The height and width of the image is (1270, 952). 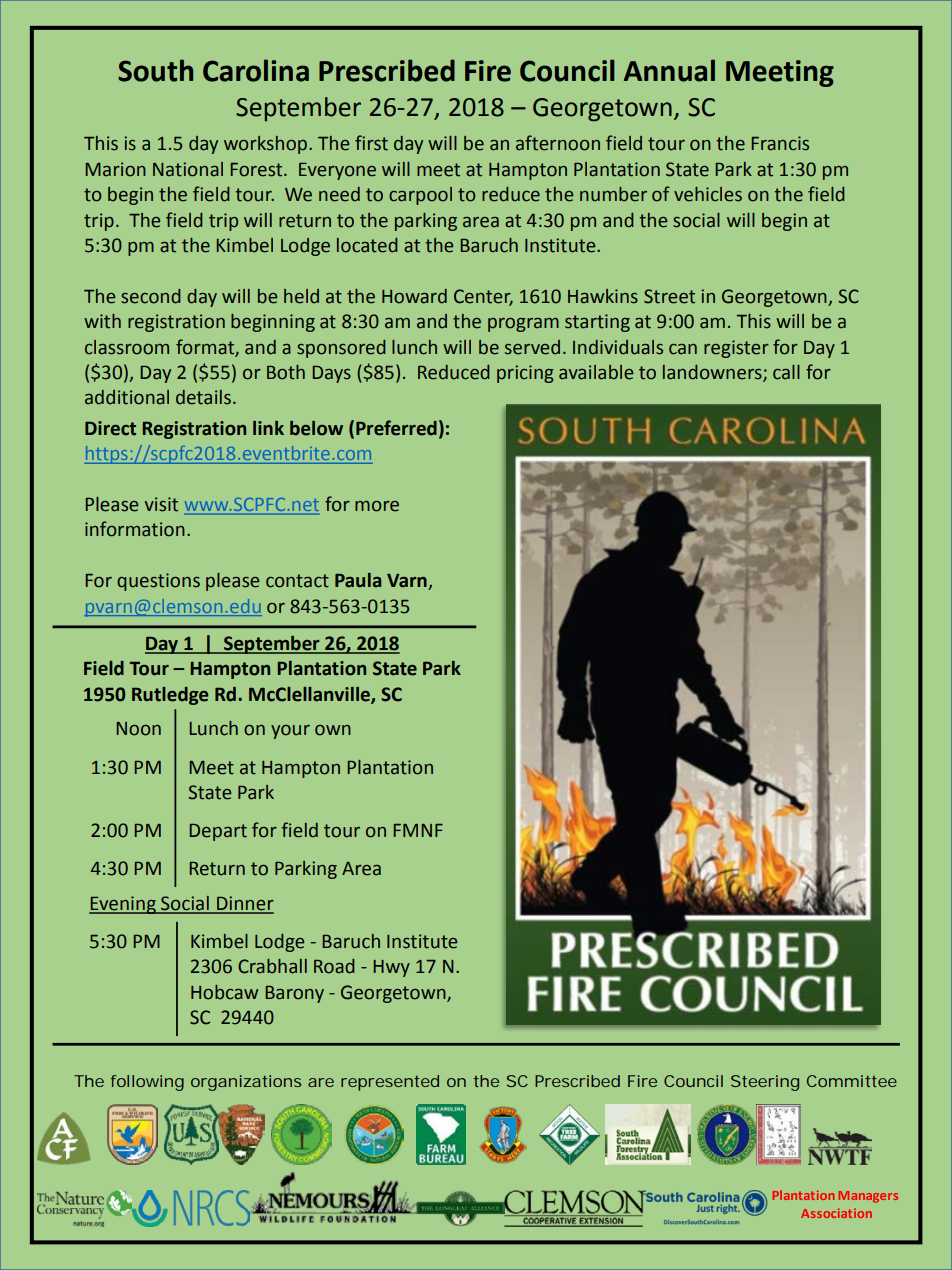 What do you see at coordinates (390, 1083) in the image?
I see `represented` at bounding box center [390, 1083].
